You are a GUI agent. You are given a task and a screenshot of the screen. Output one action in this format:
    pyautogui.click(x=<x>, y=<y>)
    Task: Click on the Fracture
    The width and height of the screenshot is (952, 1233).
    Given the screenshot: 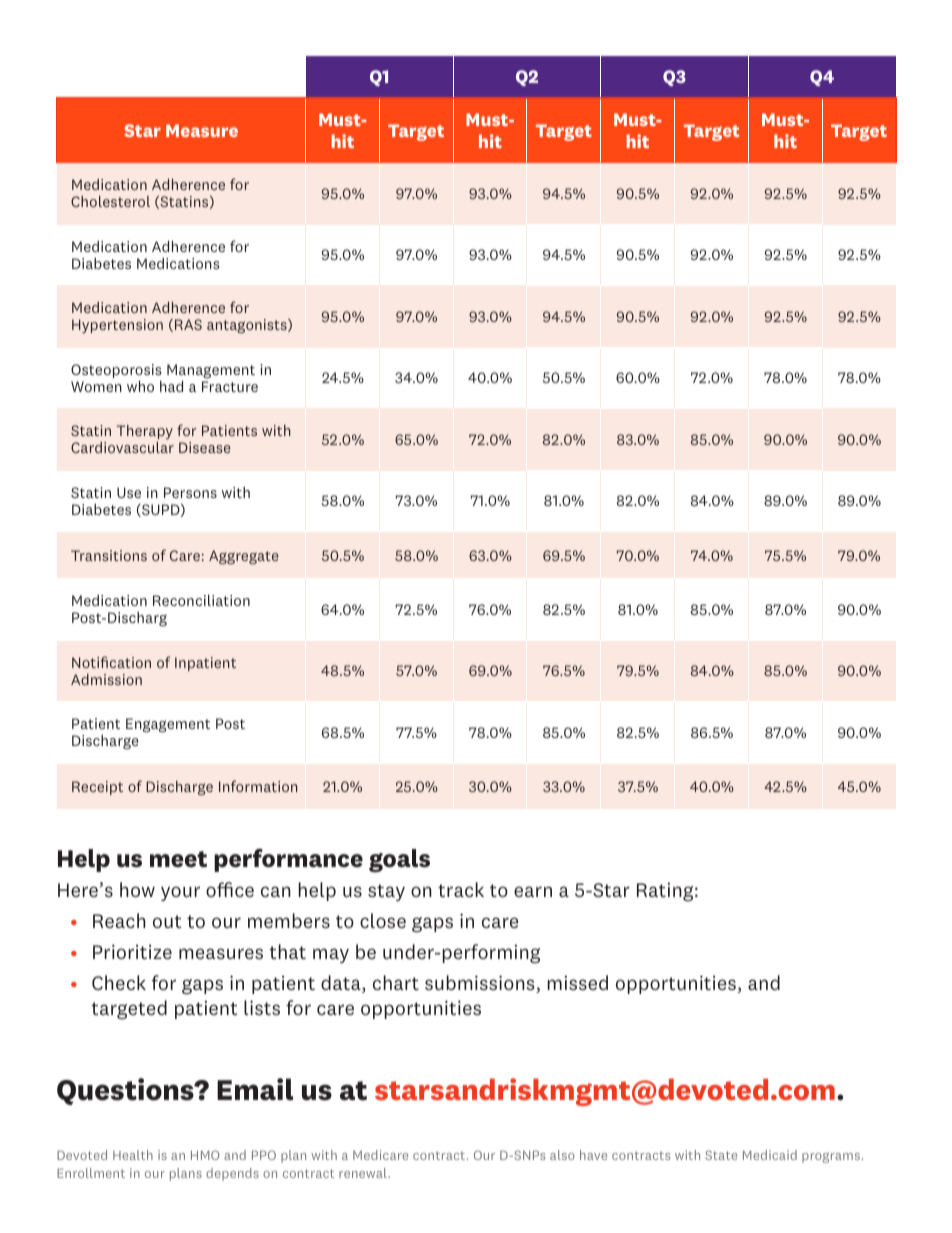 What is the action you would take?
    pyautogui.click(x=230, y=386)
